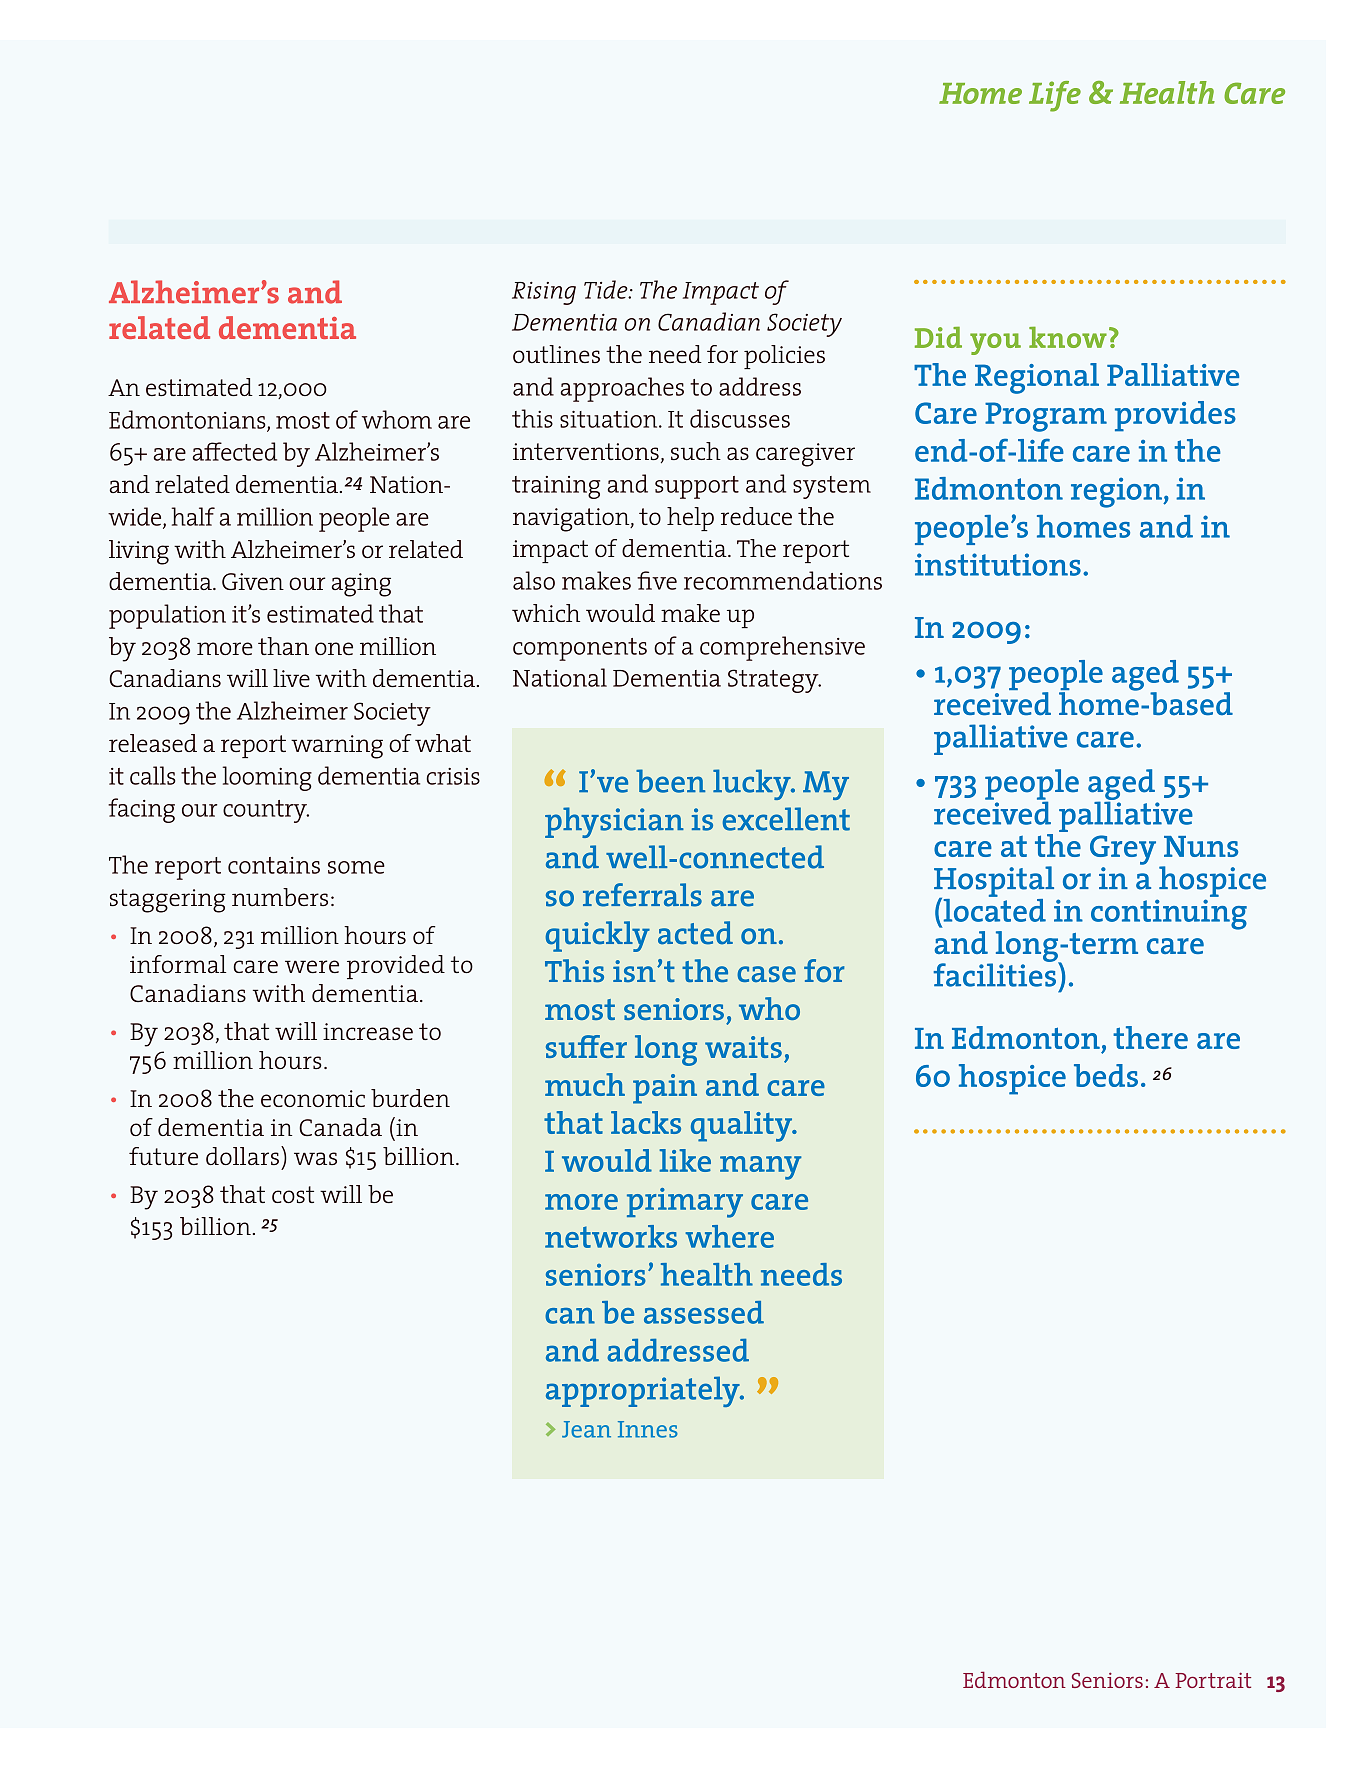 The width and height of the page is (1366, 1768). I want to click on assessed, so click(704, 1312).
